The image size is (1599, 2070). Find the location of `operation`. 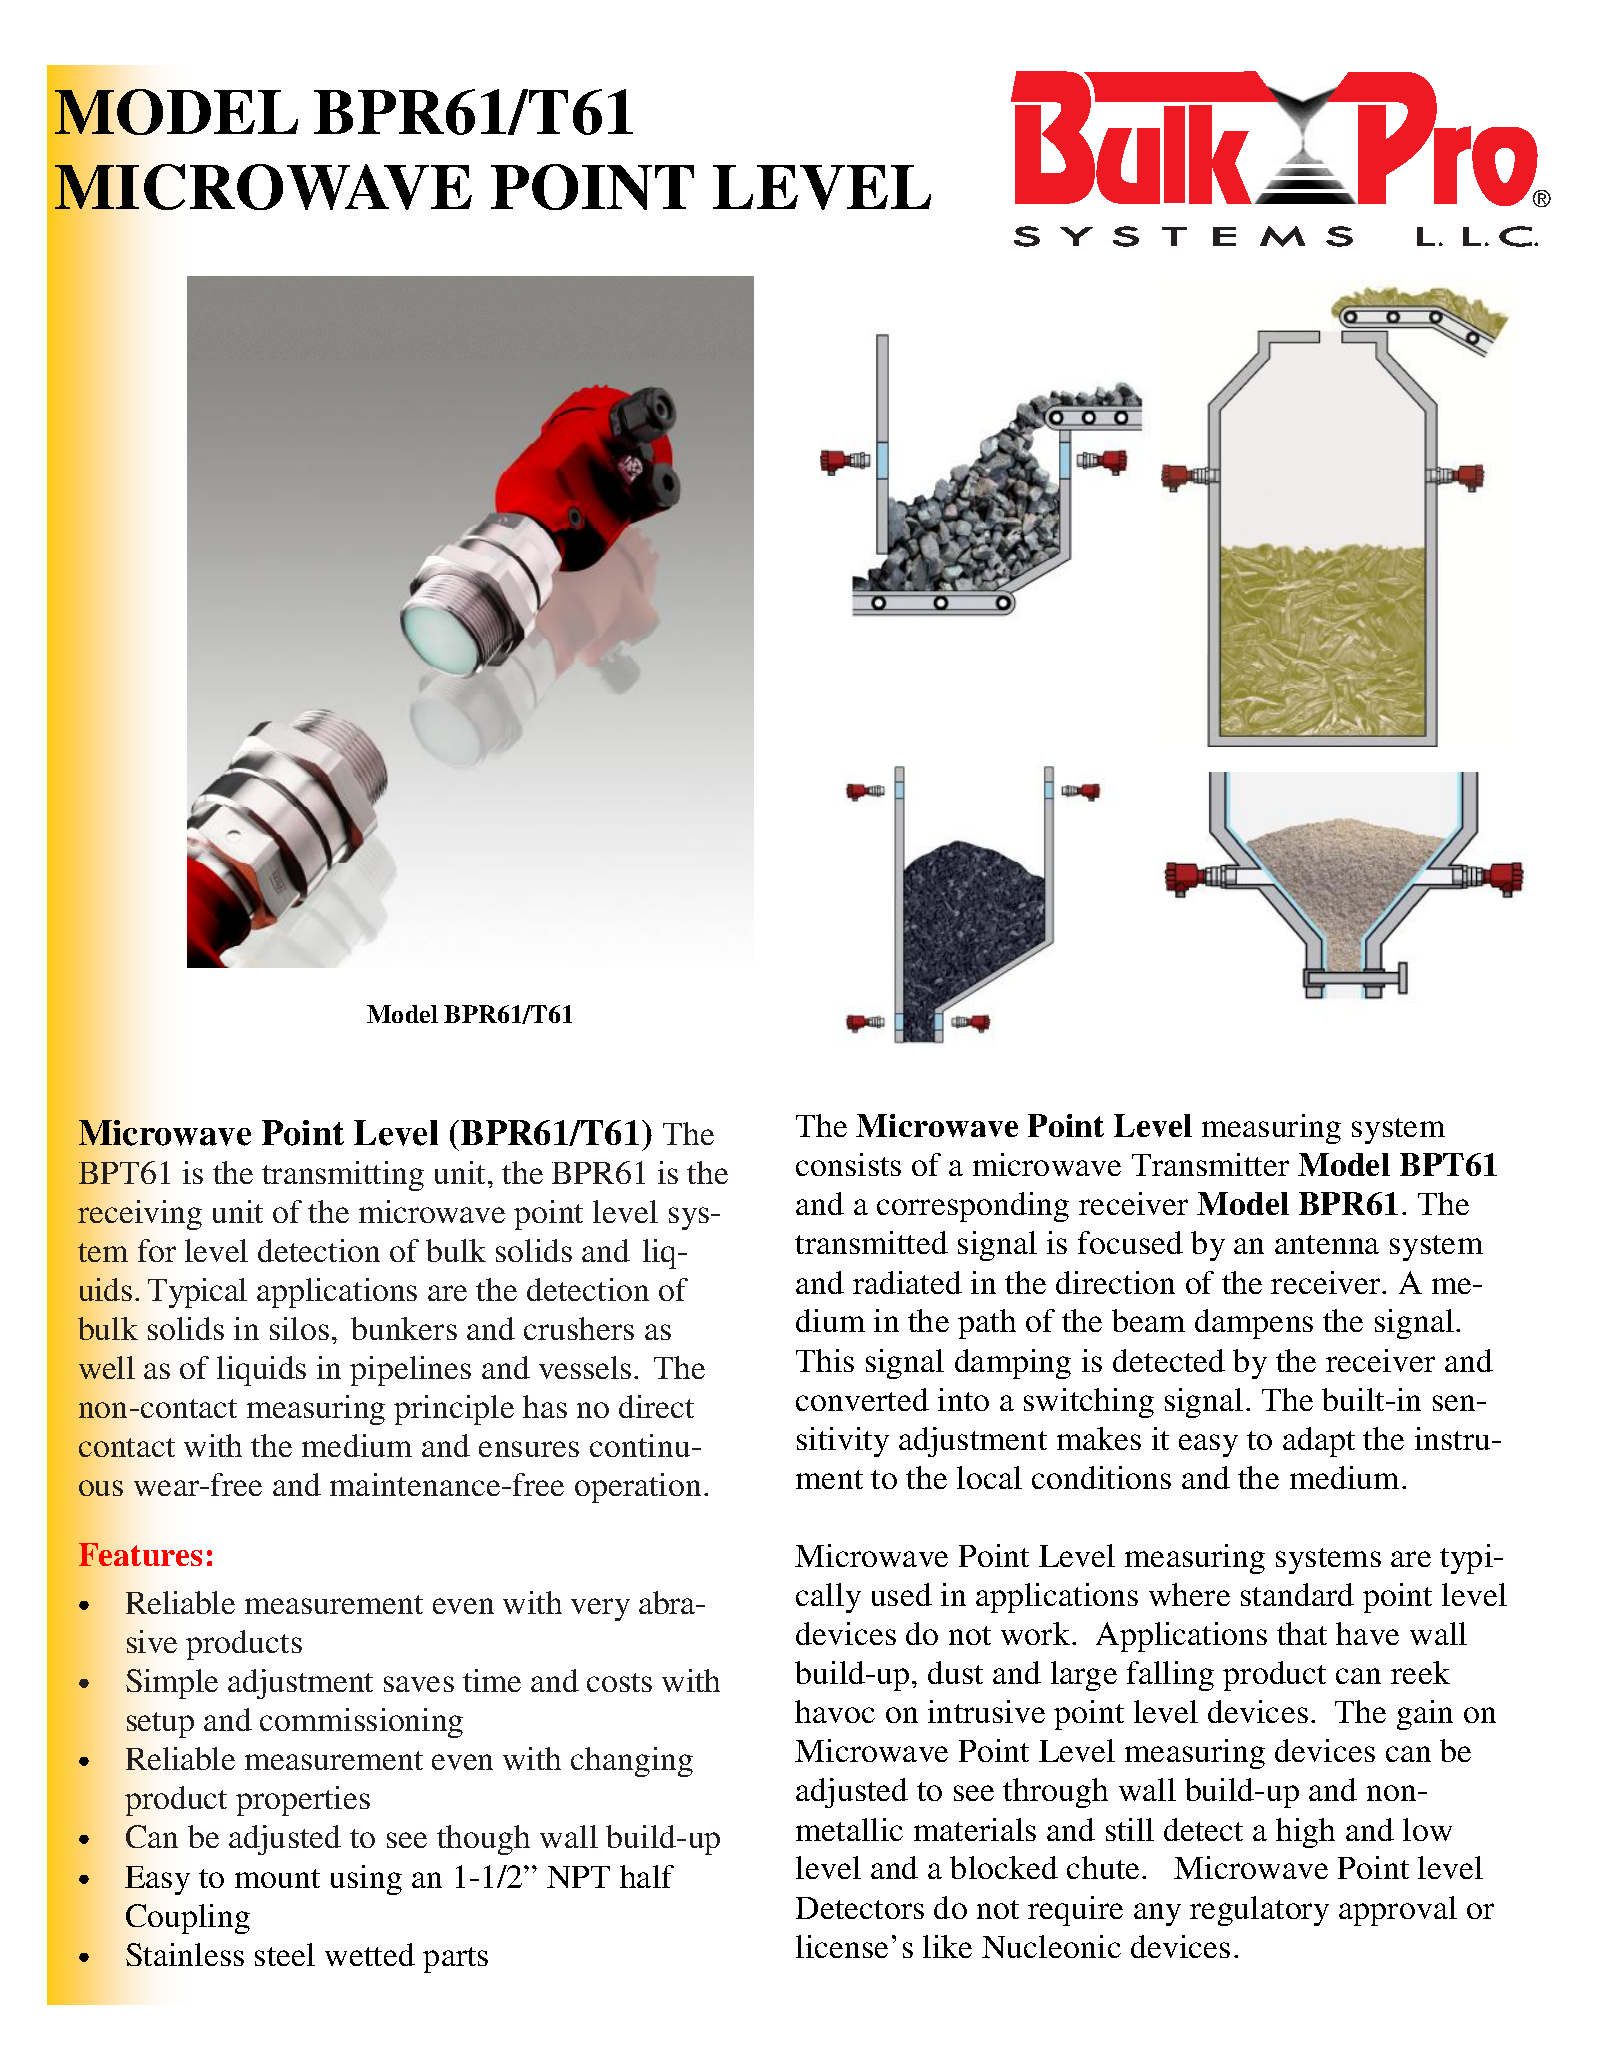

operation is located at coordinates (638, 1488).
